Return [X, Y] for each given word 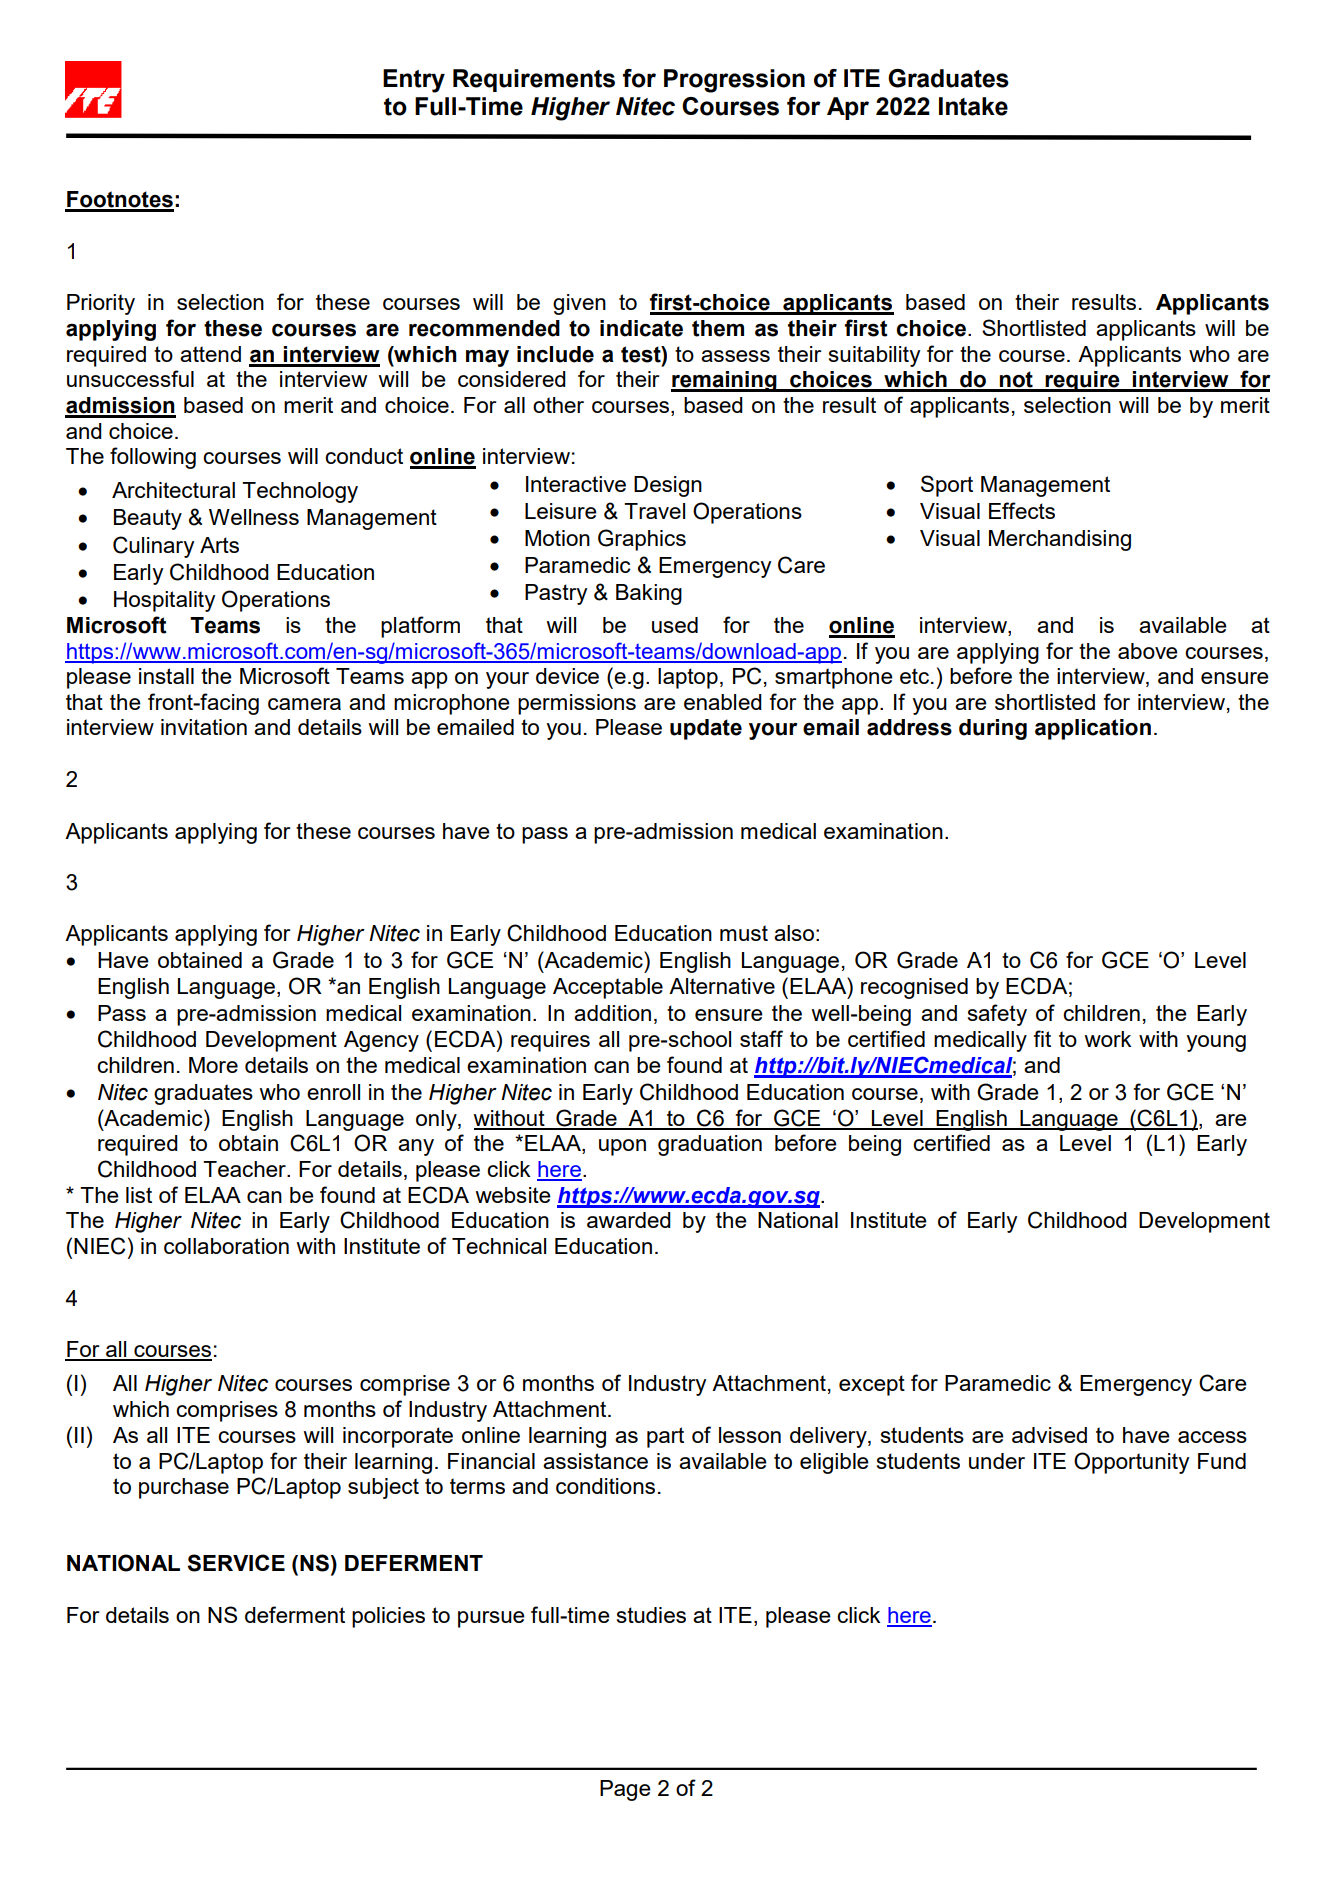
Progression [734, 81]
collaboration [226, 1246]
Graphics [642, 540]
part [665, 1437]
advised [1049, 1435]
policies [388, 1617]
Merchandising [1060, 540]
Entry [414, 81]
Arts [219, 545]
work [1108, 1039]
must [744, 933]
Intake [973, 106]
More [213, 1065]
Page [625, 1790]
